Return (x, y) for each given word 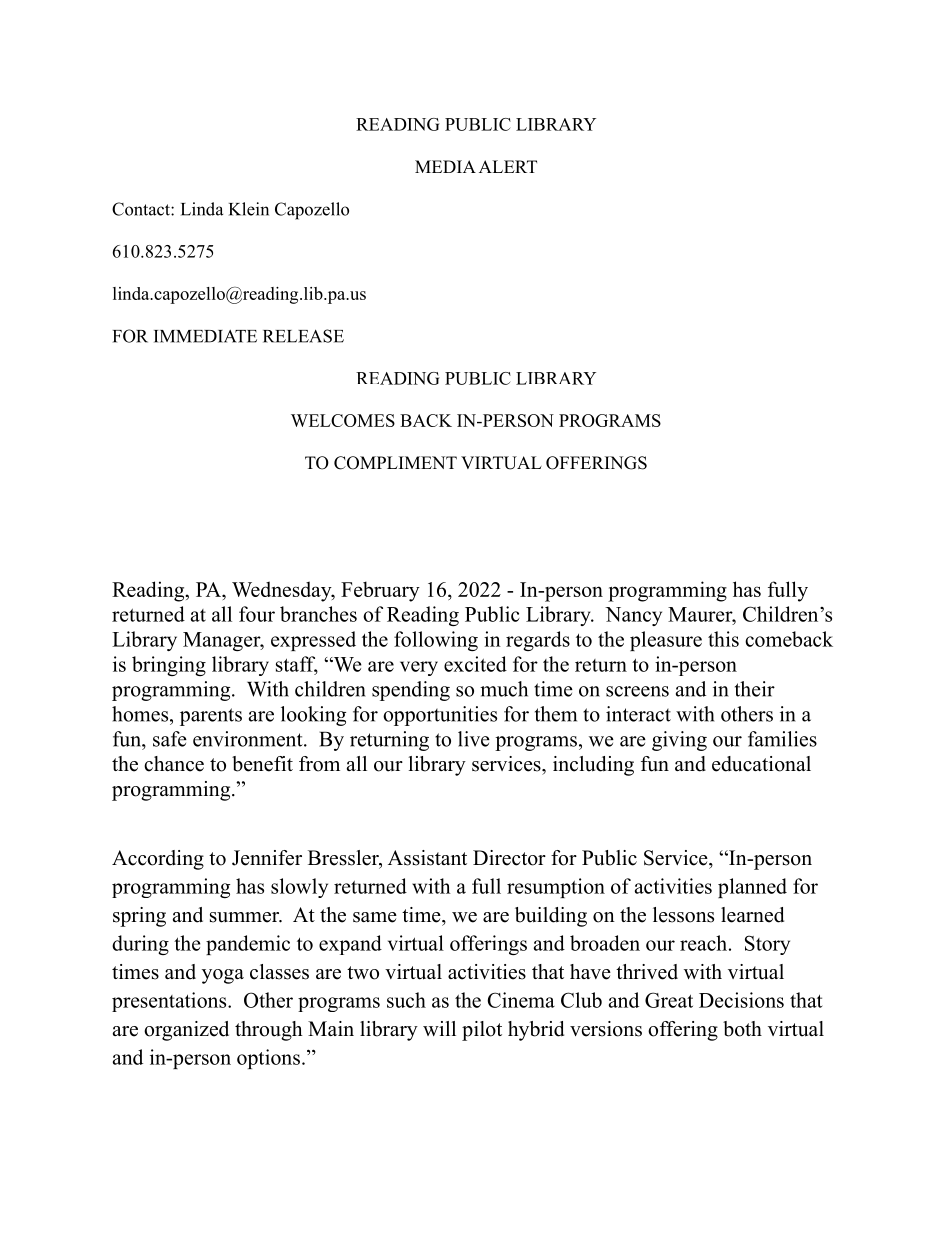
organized (186, 1031)
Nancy (633, 616)
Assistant (427, 858)
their (755, 689)
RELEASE (303, 336)
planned (752, 888)
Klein (249, 209)
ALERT (508, 166)
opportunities (440, 716)
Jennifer (267, 858)
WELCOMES (343, 420)
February (380, 591)
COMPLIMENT (395, 463)
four (257, 614)
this (723, 639)
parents (211, 717)
